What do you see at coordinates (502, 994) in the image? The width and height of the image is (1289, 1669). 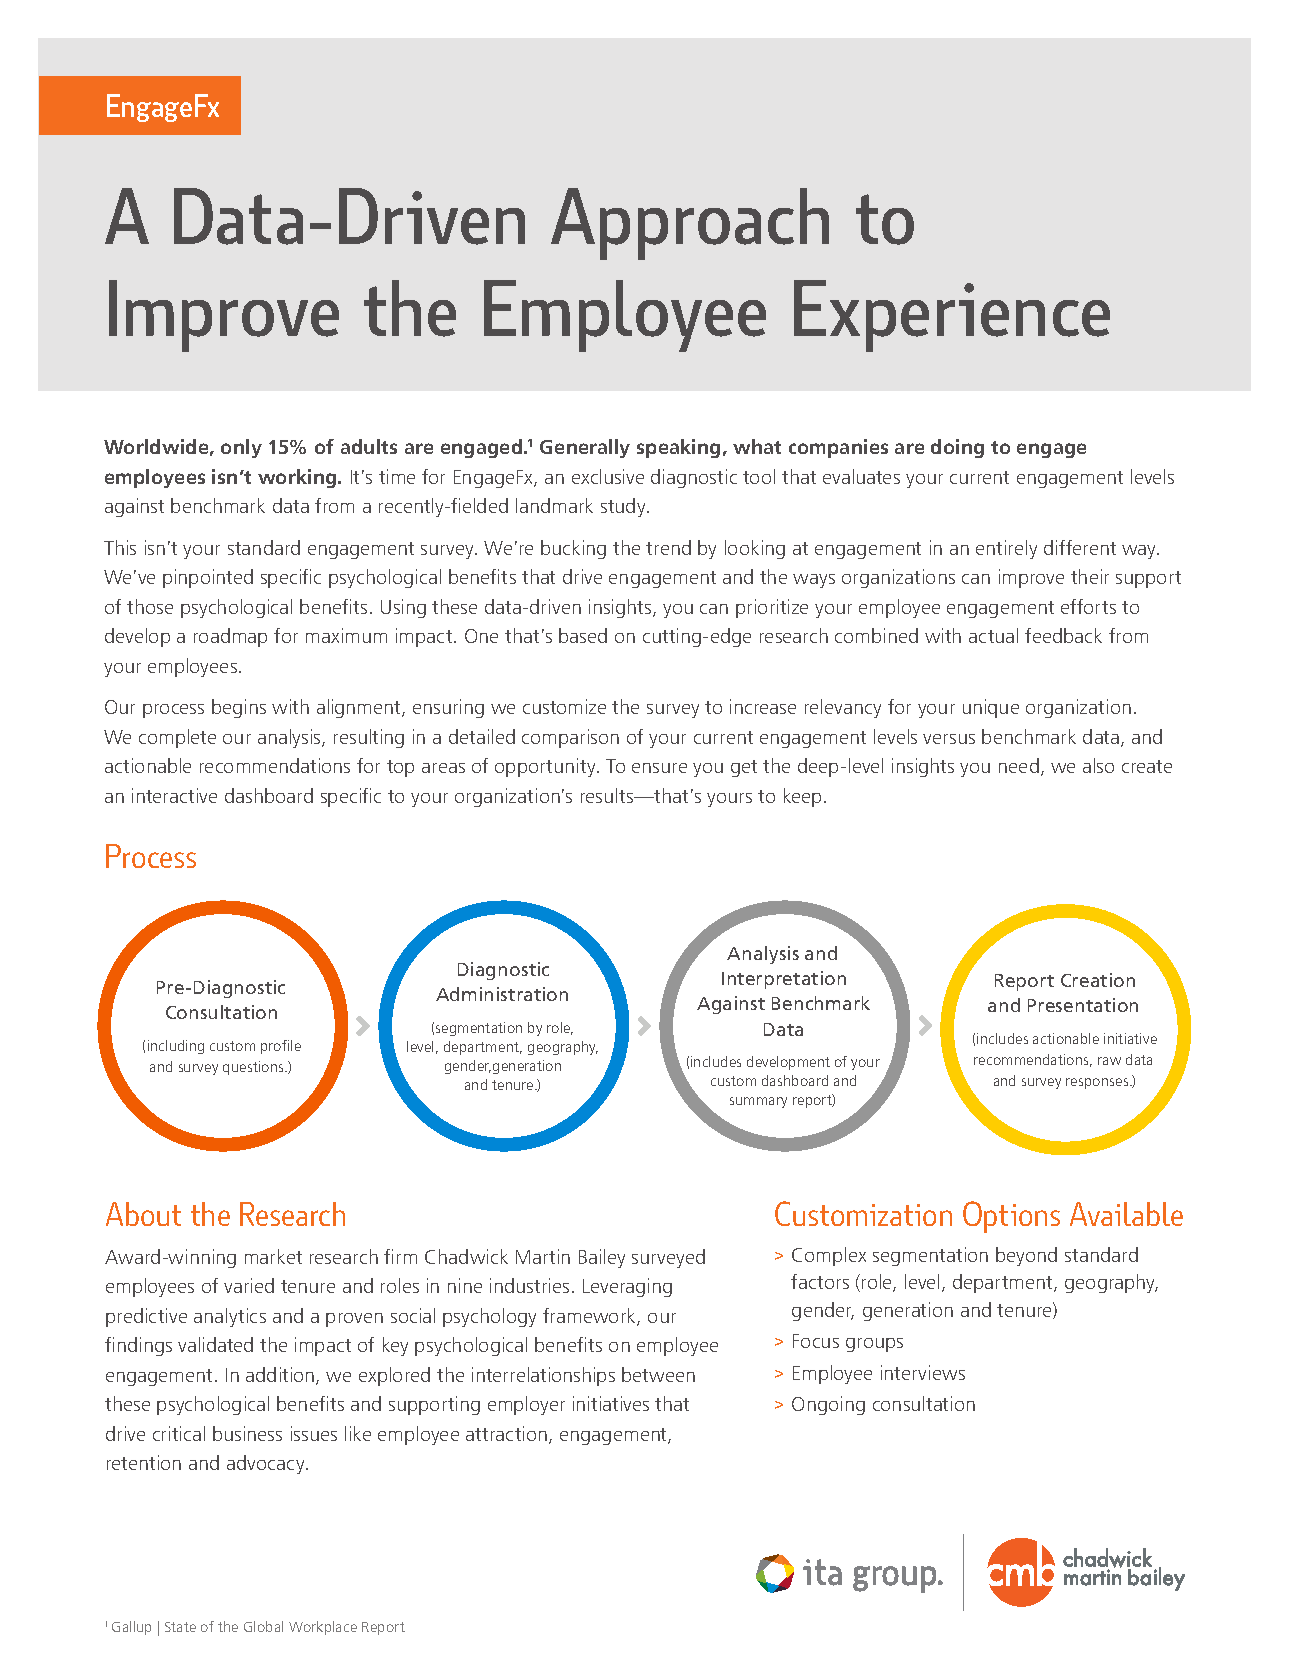 I see `Administration` at bounding box center [502, 994].
